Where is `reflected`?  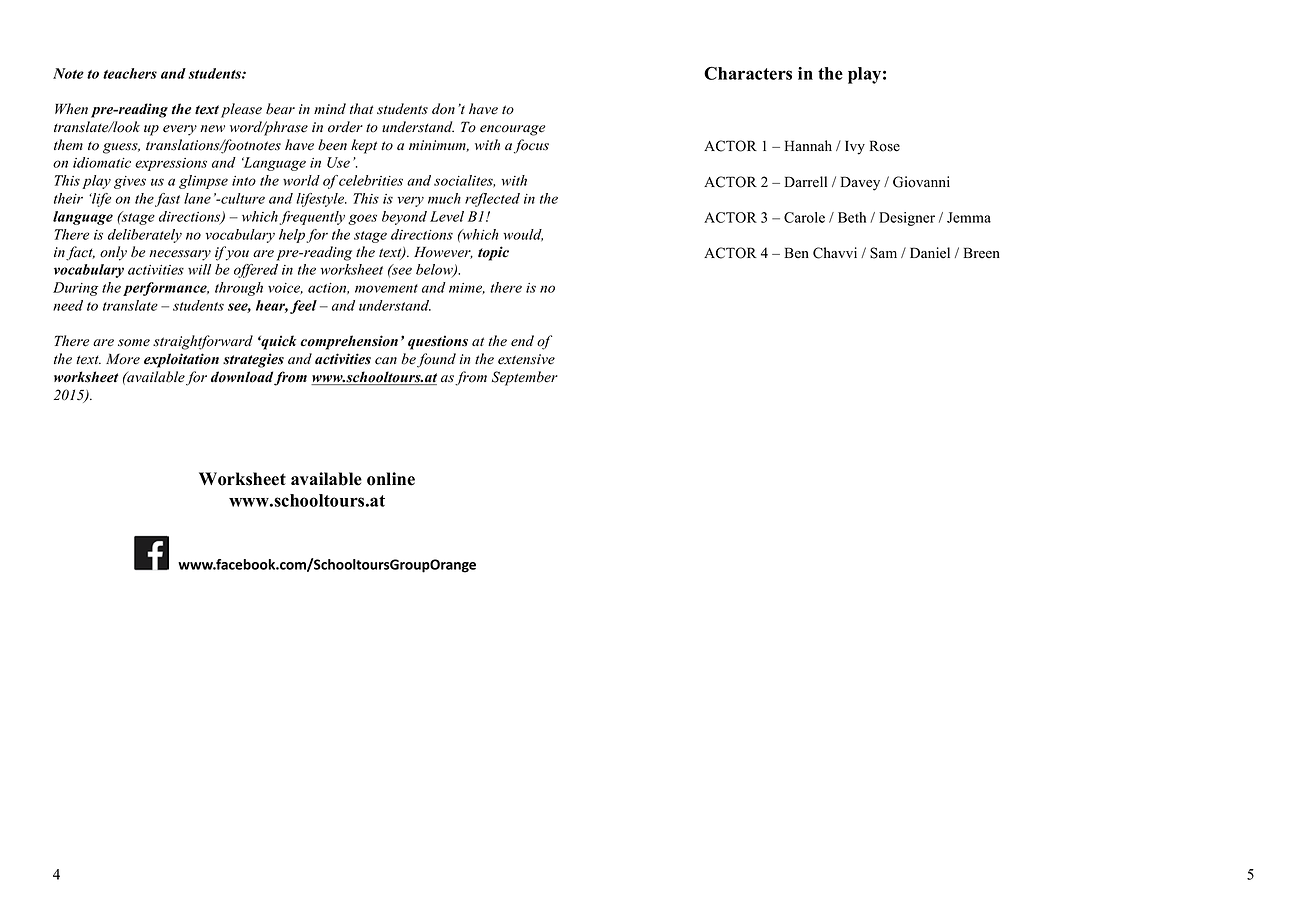
reflected is located at coordinates (492, 200).
